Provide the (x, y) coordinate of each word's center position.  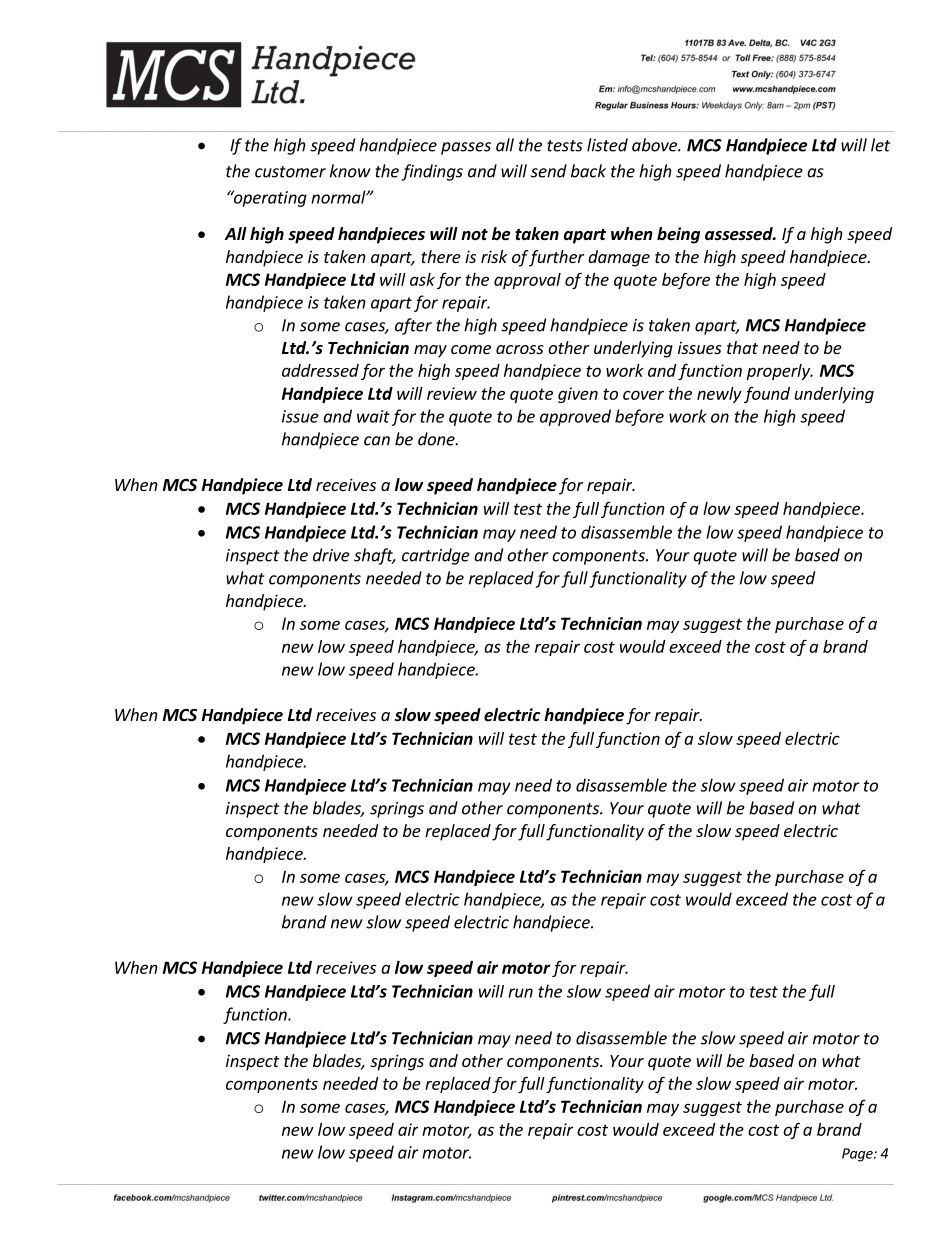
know (350, 171)
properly (779, 372)
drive (331, 555)
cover (643, 395)
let (880, 145)
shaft (374, 556)
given (578, 395)
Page (858, 1155)
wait (373, 416)
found (767, 395)
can (377, 441)
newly (719, 395)
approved (575, 417)
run (520, 993)
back (588, 171)
